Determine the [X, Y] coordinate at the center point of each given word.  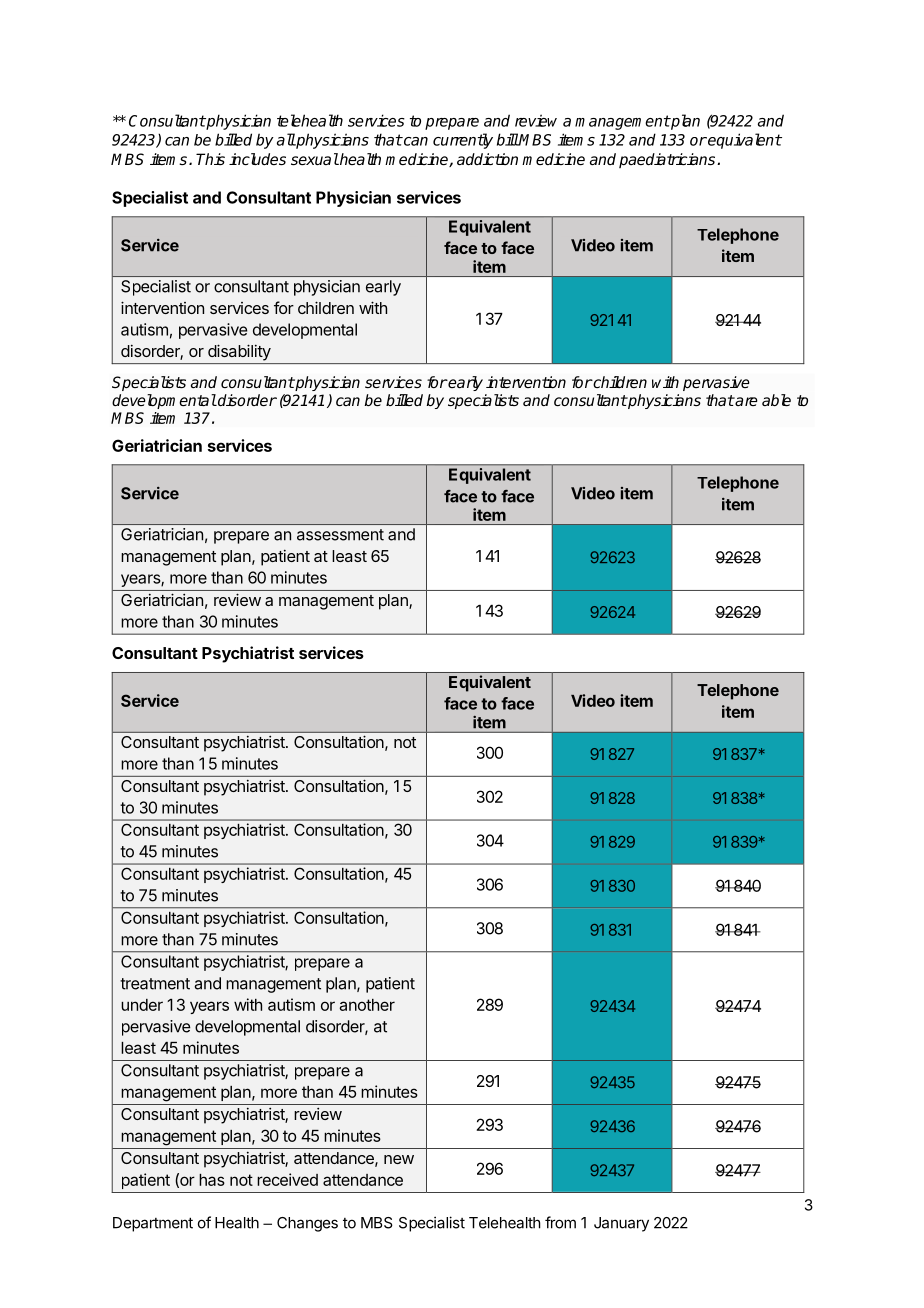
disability [239, 353]
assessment [340, 535]
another [367, 1005]
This [210, 159]
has [212, 1180]
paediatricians [668, 160]
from [560, 1222]
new [399, 1159]
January [621, 1224]
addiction [487, 159]
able [776, 400]
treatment [155, 984]
